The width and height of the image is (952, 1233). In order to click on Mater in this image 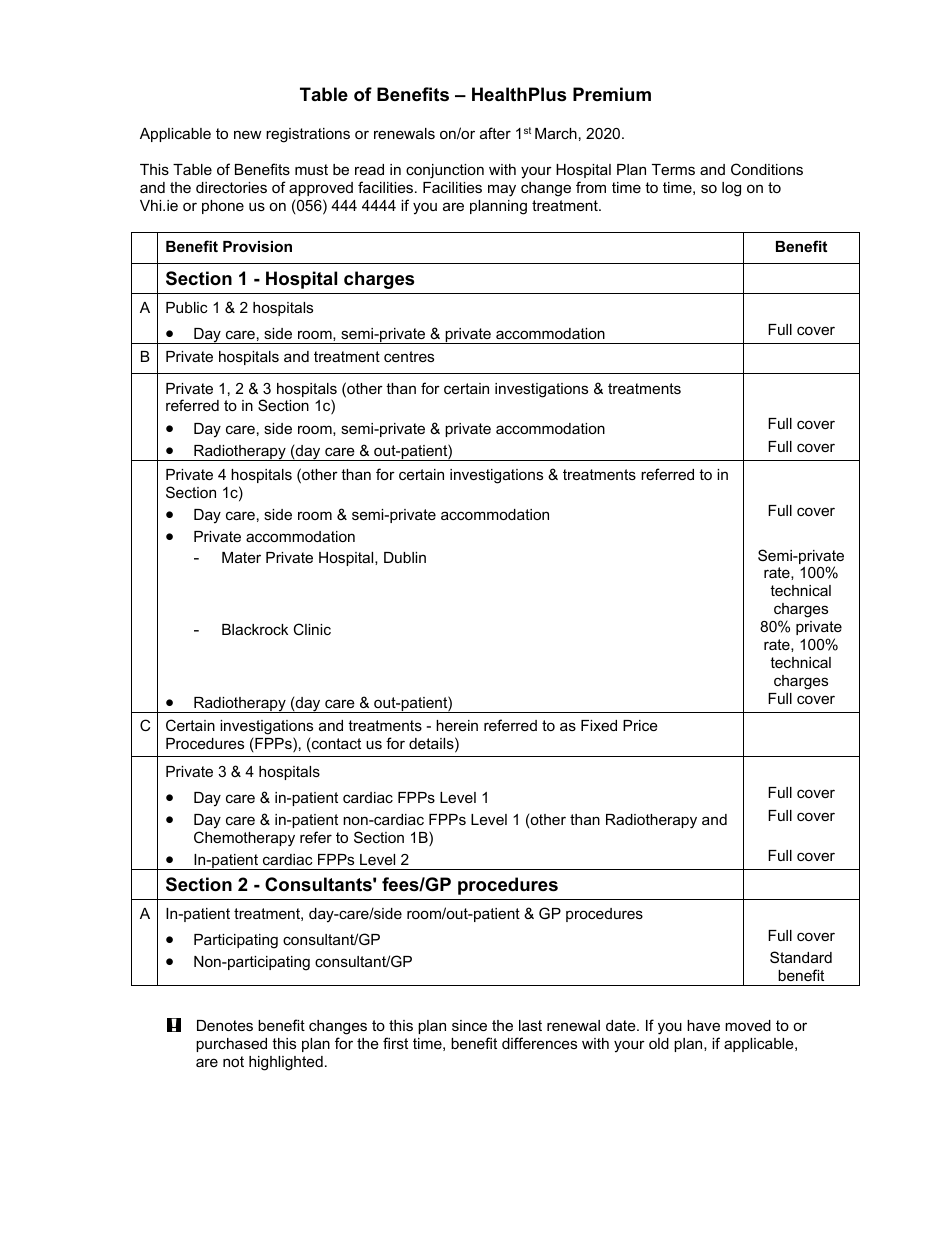, I will do `click(241, 557)`.
